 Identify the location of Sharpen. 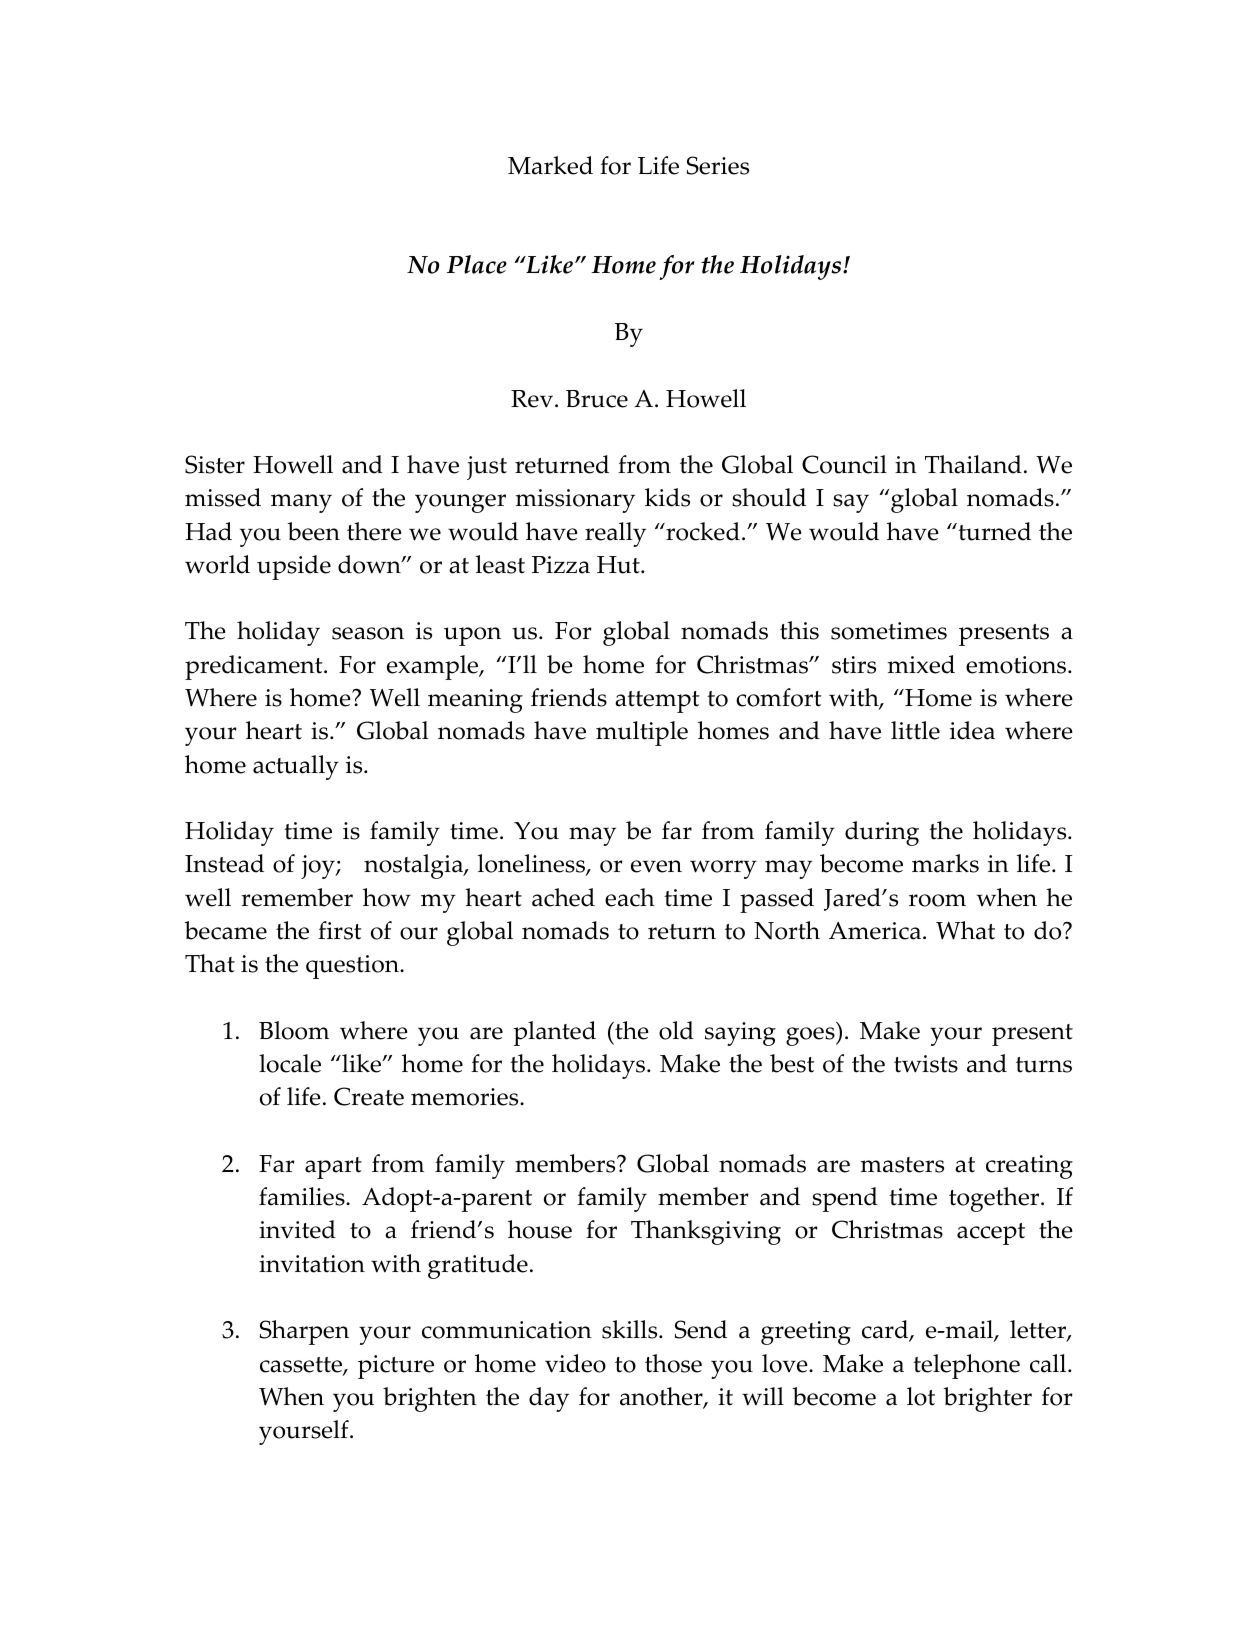
(304, 1332).
